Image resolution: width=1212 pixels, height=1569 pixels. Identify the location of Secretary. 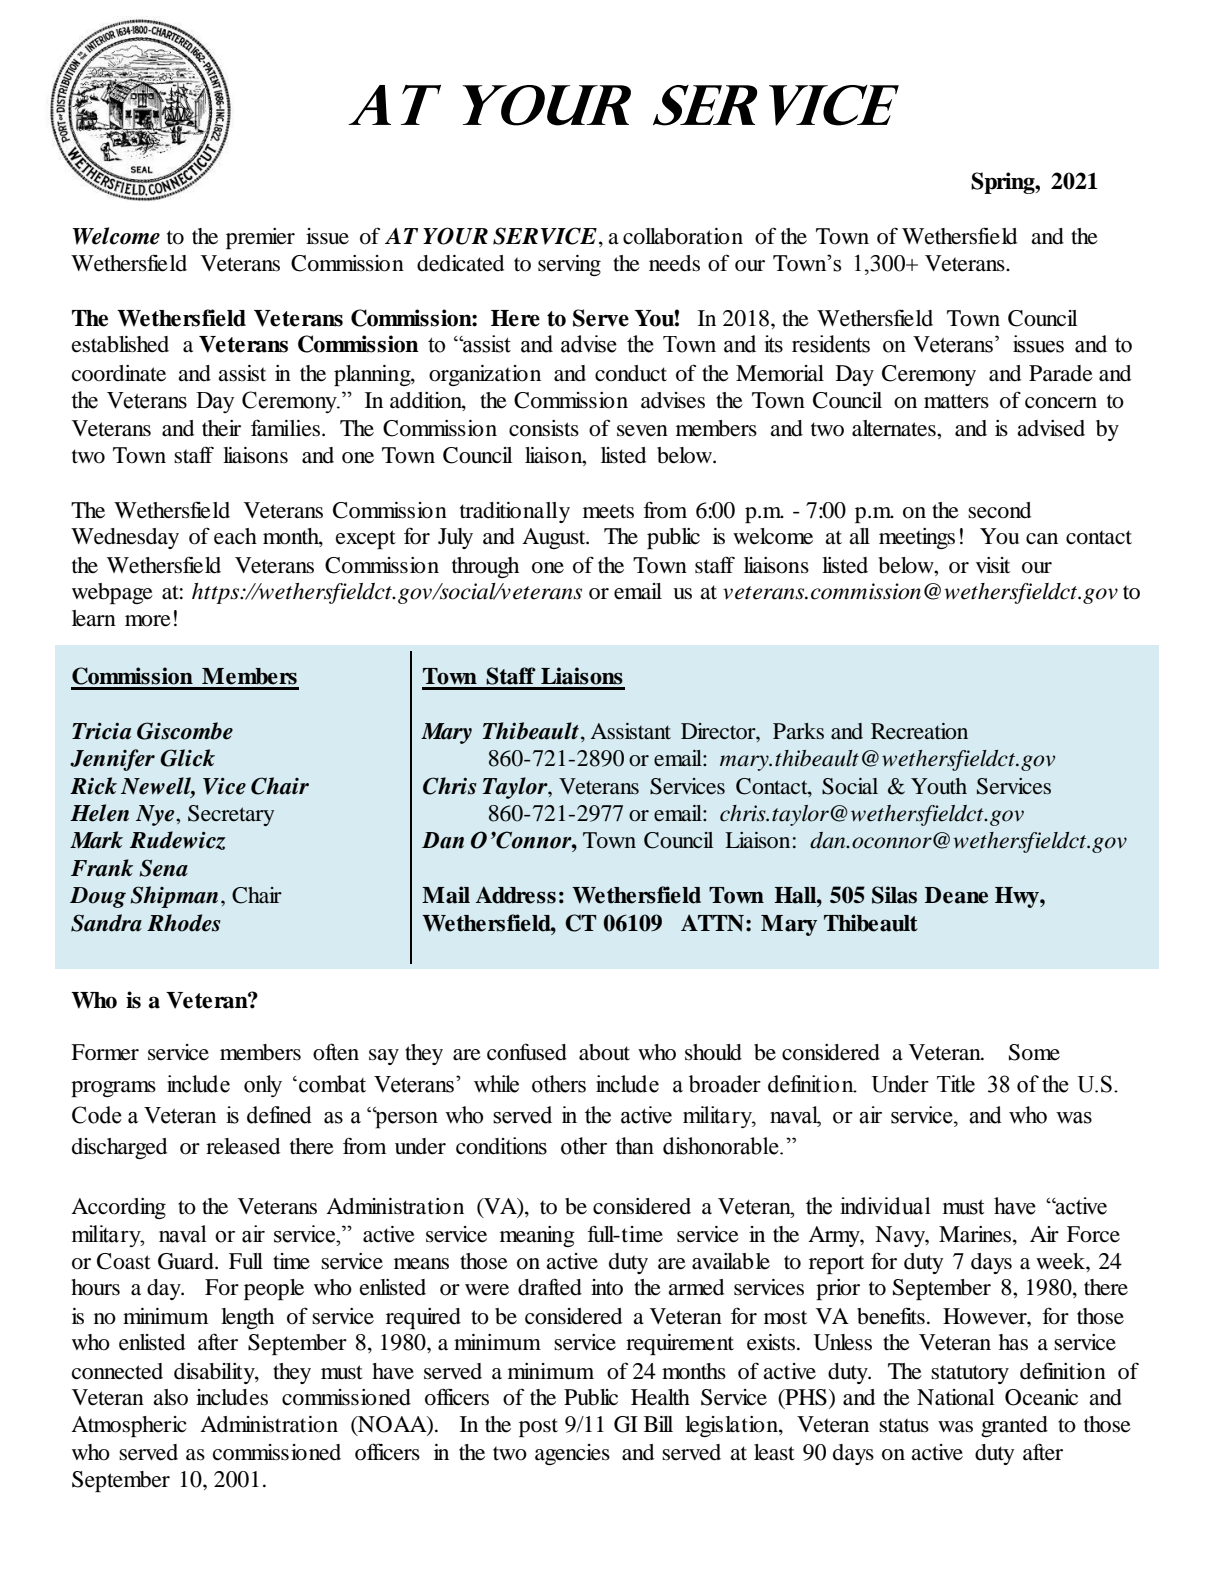
(231, 815).
